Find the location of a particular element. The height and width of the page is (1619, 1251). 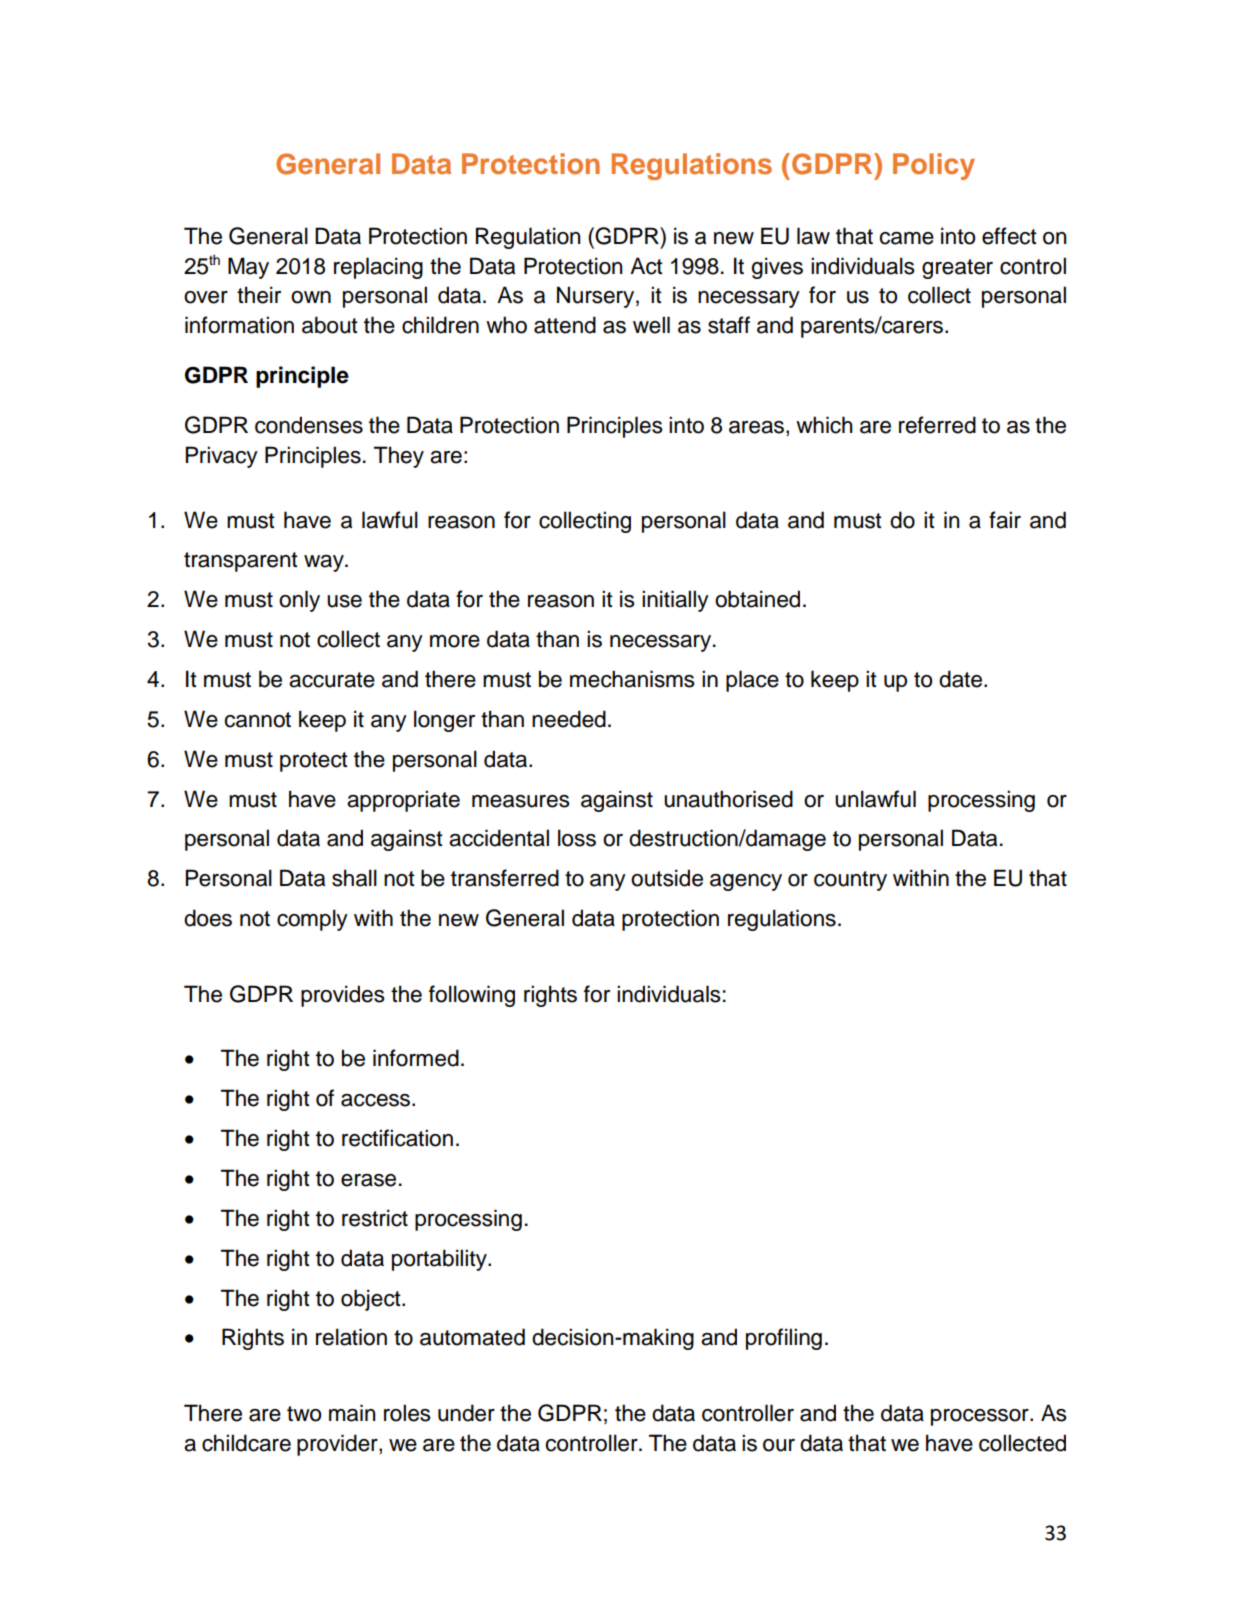

only is located at coordinates (299, 601).
